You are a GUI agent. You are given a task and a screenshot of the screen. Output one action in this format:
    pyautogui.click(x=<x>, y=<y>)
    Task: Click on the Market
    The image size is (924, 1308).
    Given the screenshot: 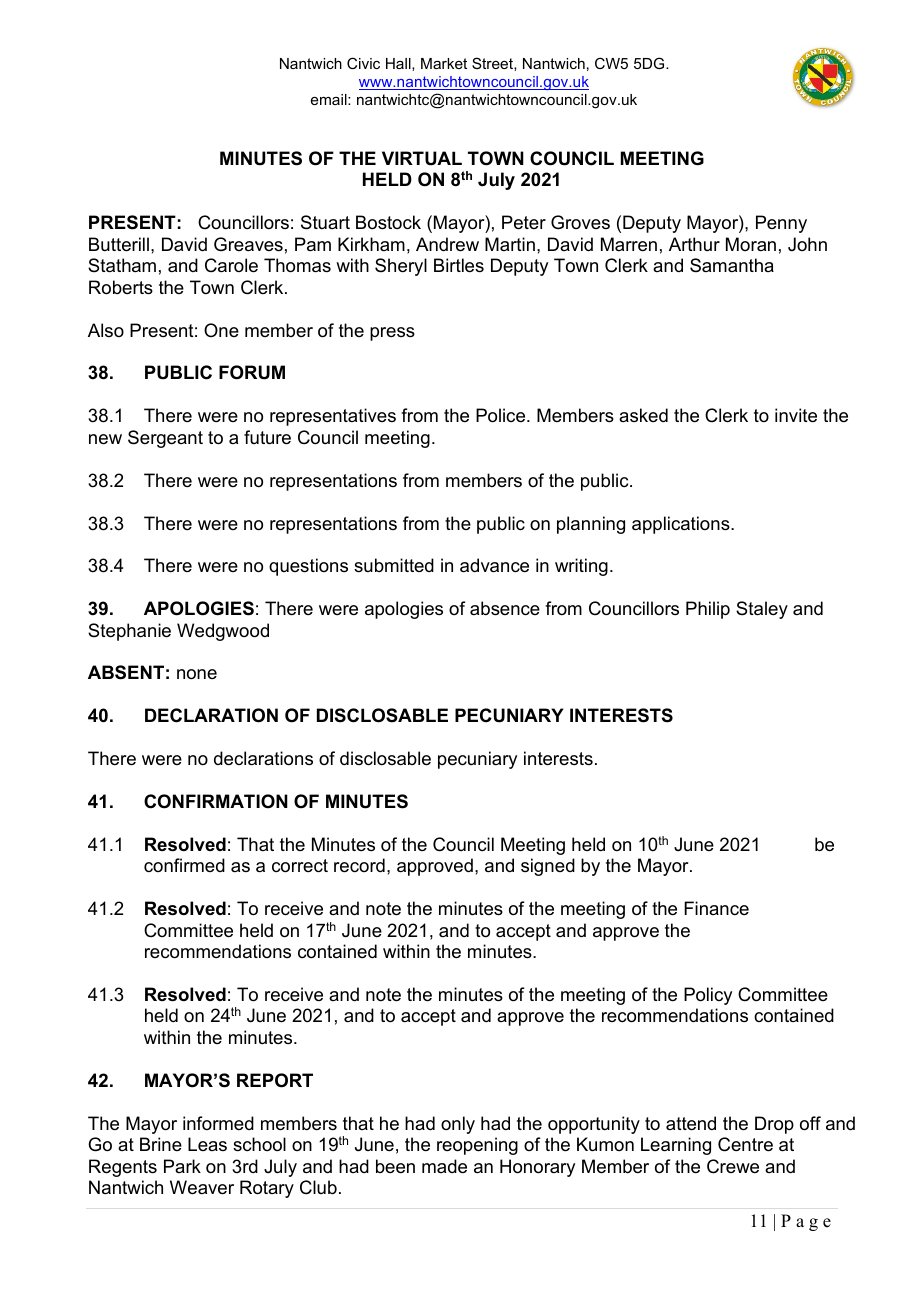 What is the action you would take?
    pyautogui.click(x=444, y=63)
